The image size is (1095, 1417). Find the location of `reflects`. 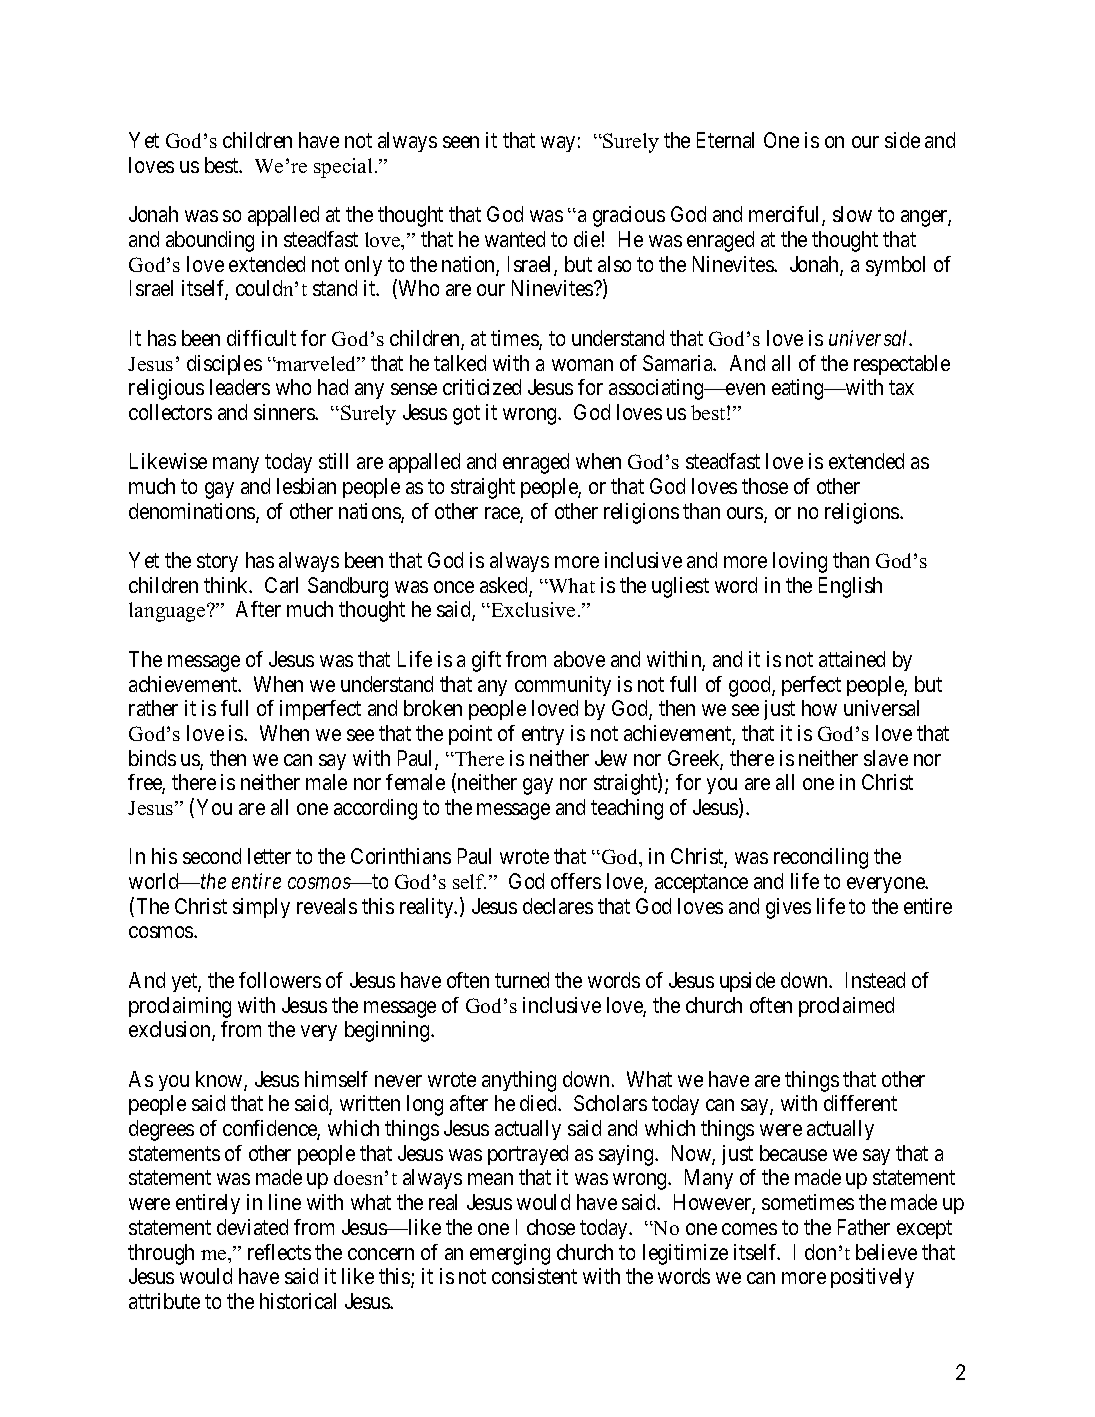

reflects is located at coordinates (279, 1252).
